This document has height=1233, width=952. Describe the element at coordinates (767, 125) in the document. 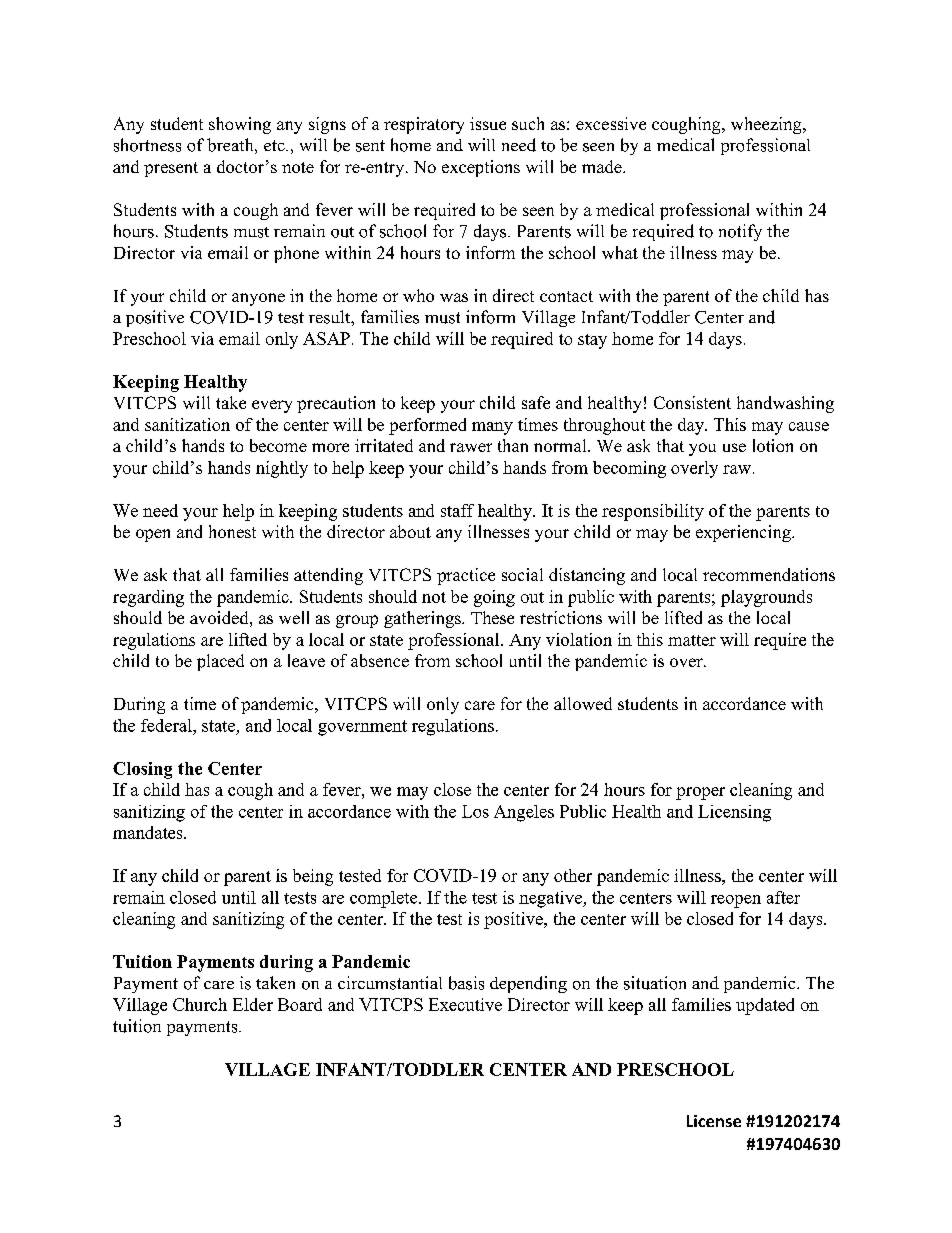

I see `wheezing` at that location.
